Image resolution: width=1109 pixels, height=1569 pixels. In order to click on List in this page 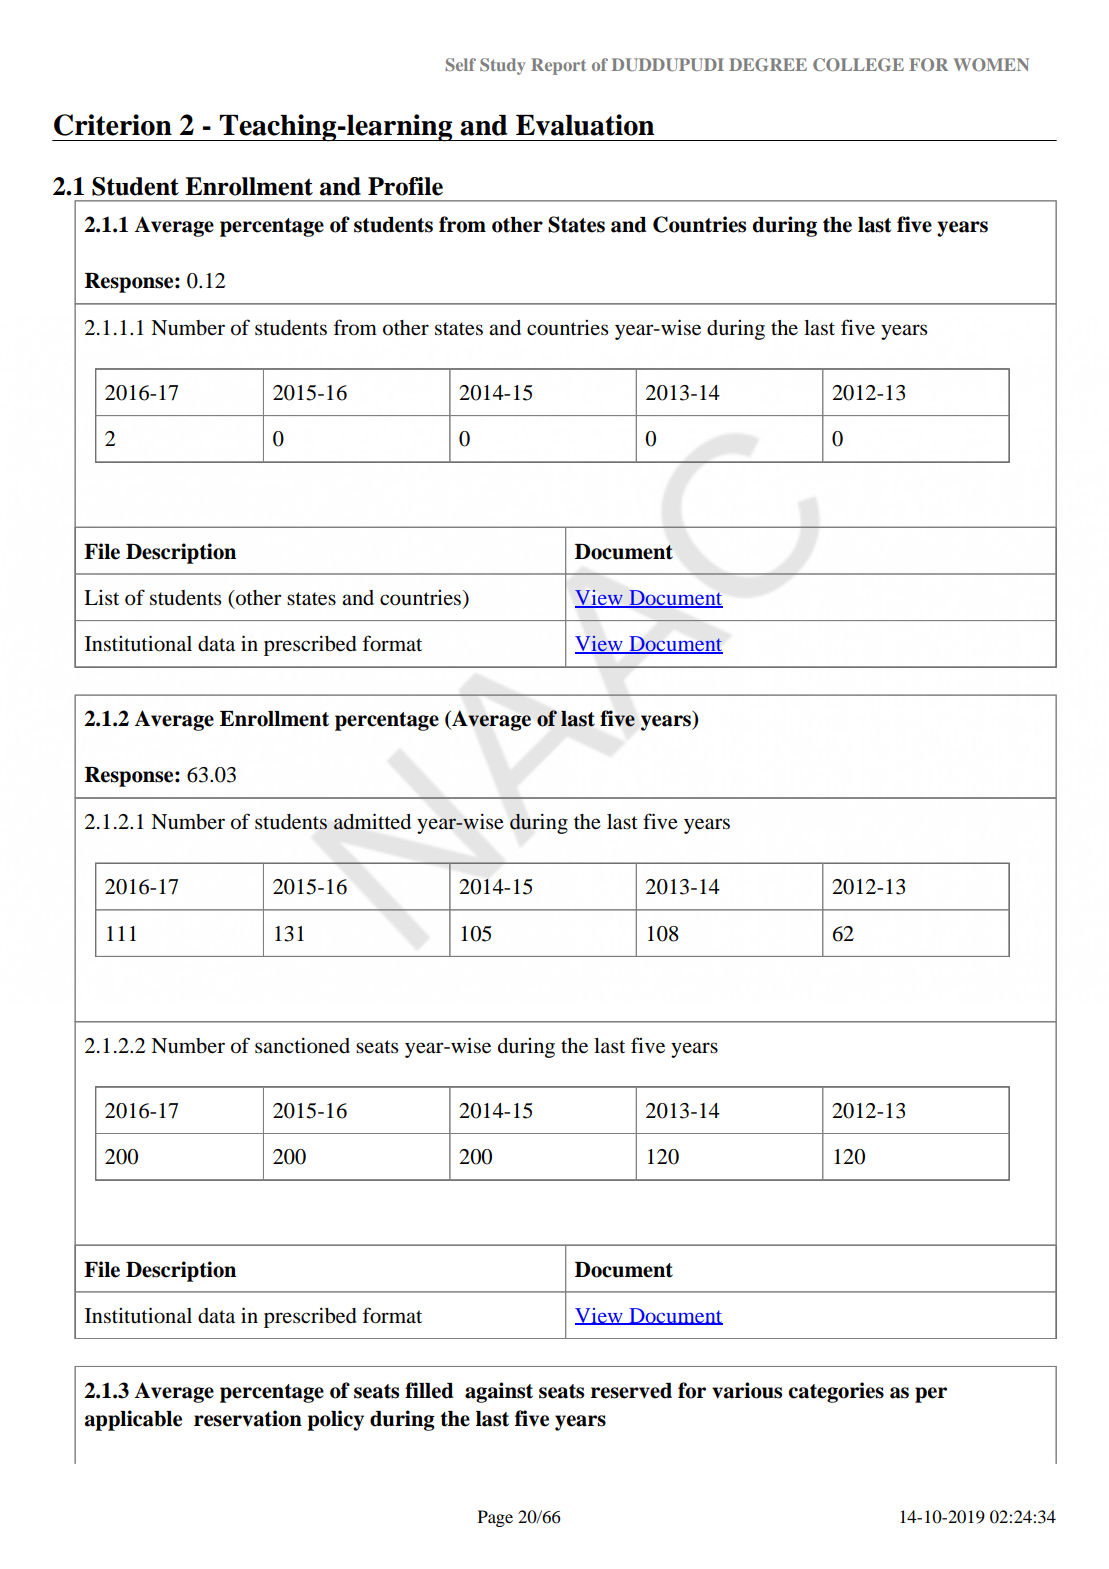, I will do `click(101, 597)`.
